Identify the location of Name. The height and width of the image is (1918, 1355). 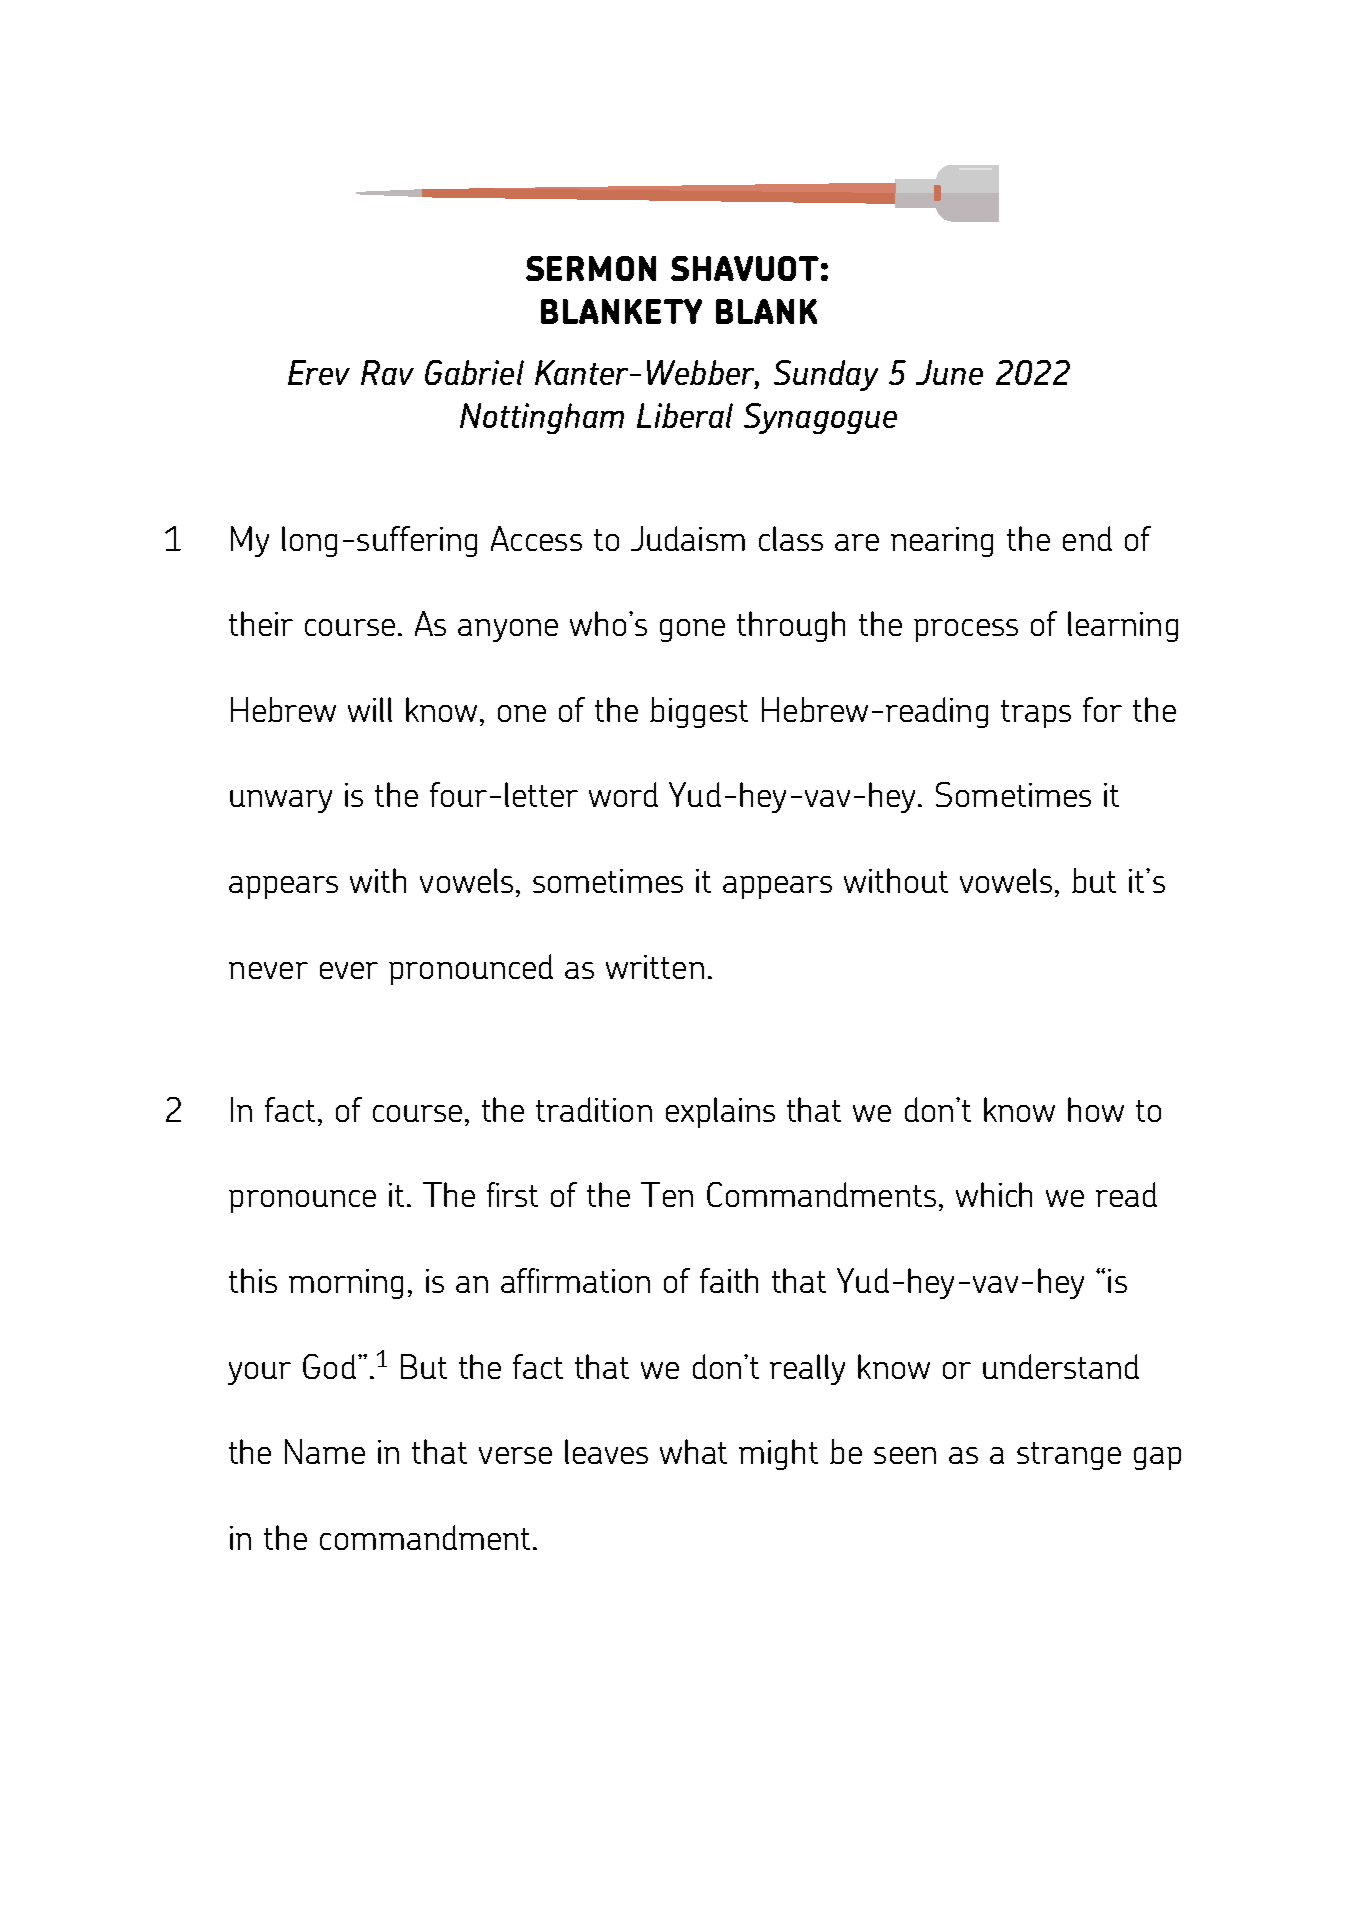
(325, 1451).
